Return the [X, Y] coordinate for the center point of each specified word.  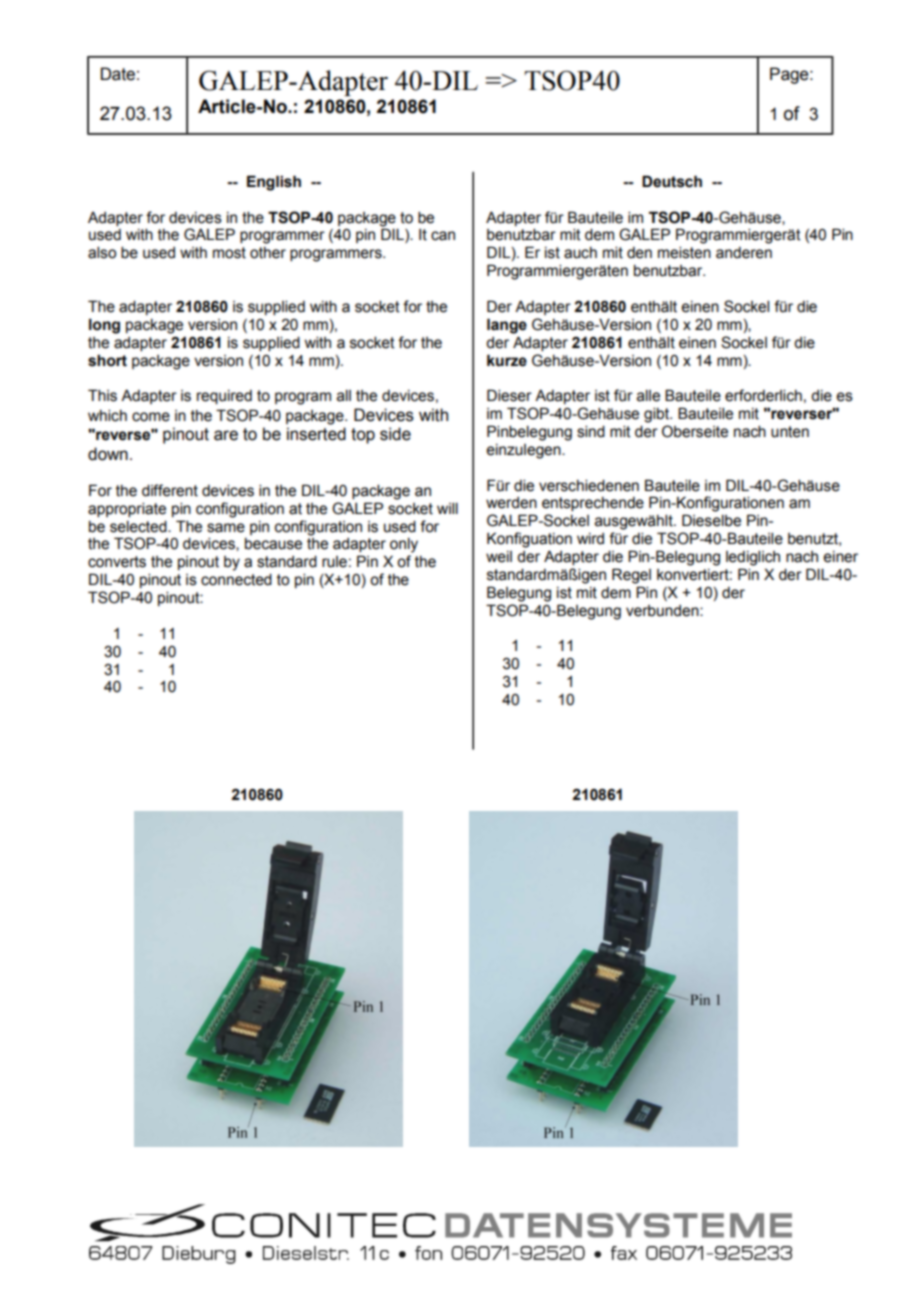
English [274, 183]
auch [580, 253]
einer [840, 557]
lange [507, 326]
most [229, 253]
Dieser [509, 395]
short [107, 360]
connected [236, 580]
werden [511, 503]
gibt [658, 415]
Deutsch [672, 181]
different [170, 490]
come [151, 417]
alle [648, 396]
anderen [744, 253]
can [443, 236]
